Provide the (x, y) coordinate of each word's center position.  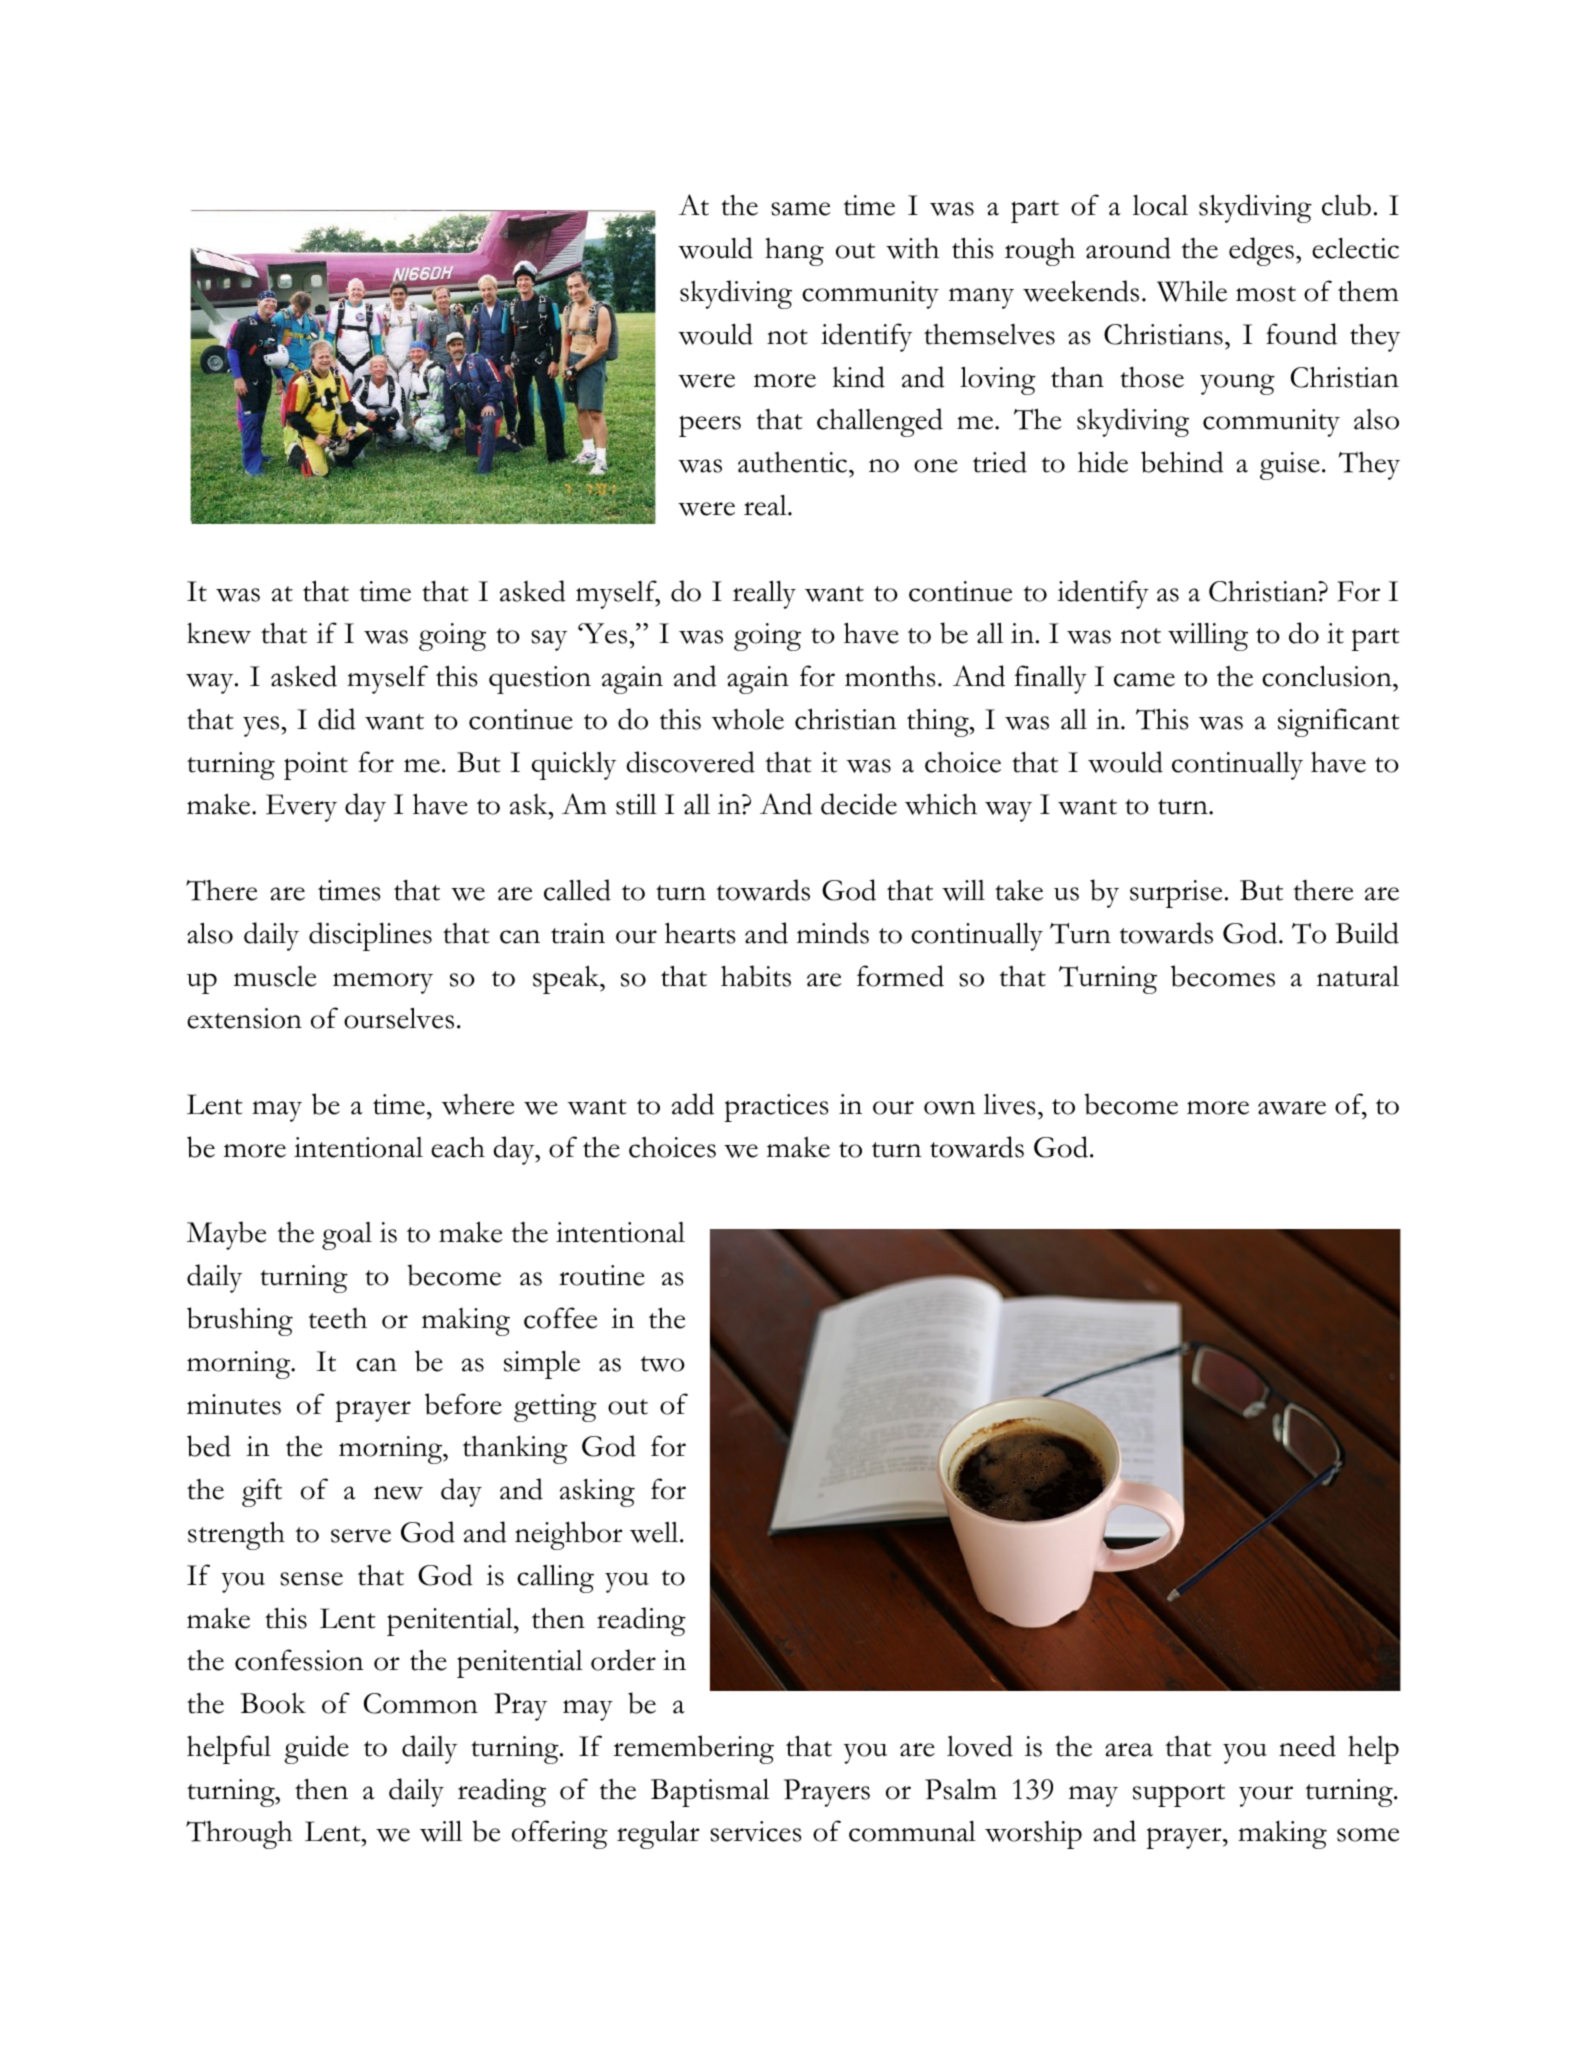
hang (794, 252)
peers (710, 426)
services (756, 1831)
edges (1261, 251)
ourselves (399, 1018)
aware (1292, 1108)
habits (756, 976)
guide (316, 1749)
